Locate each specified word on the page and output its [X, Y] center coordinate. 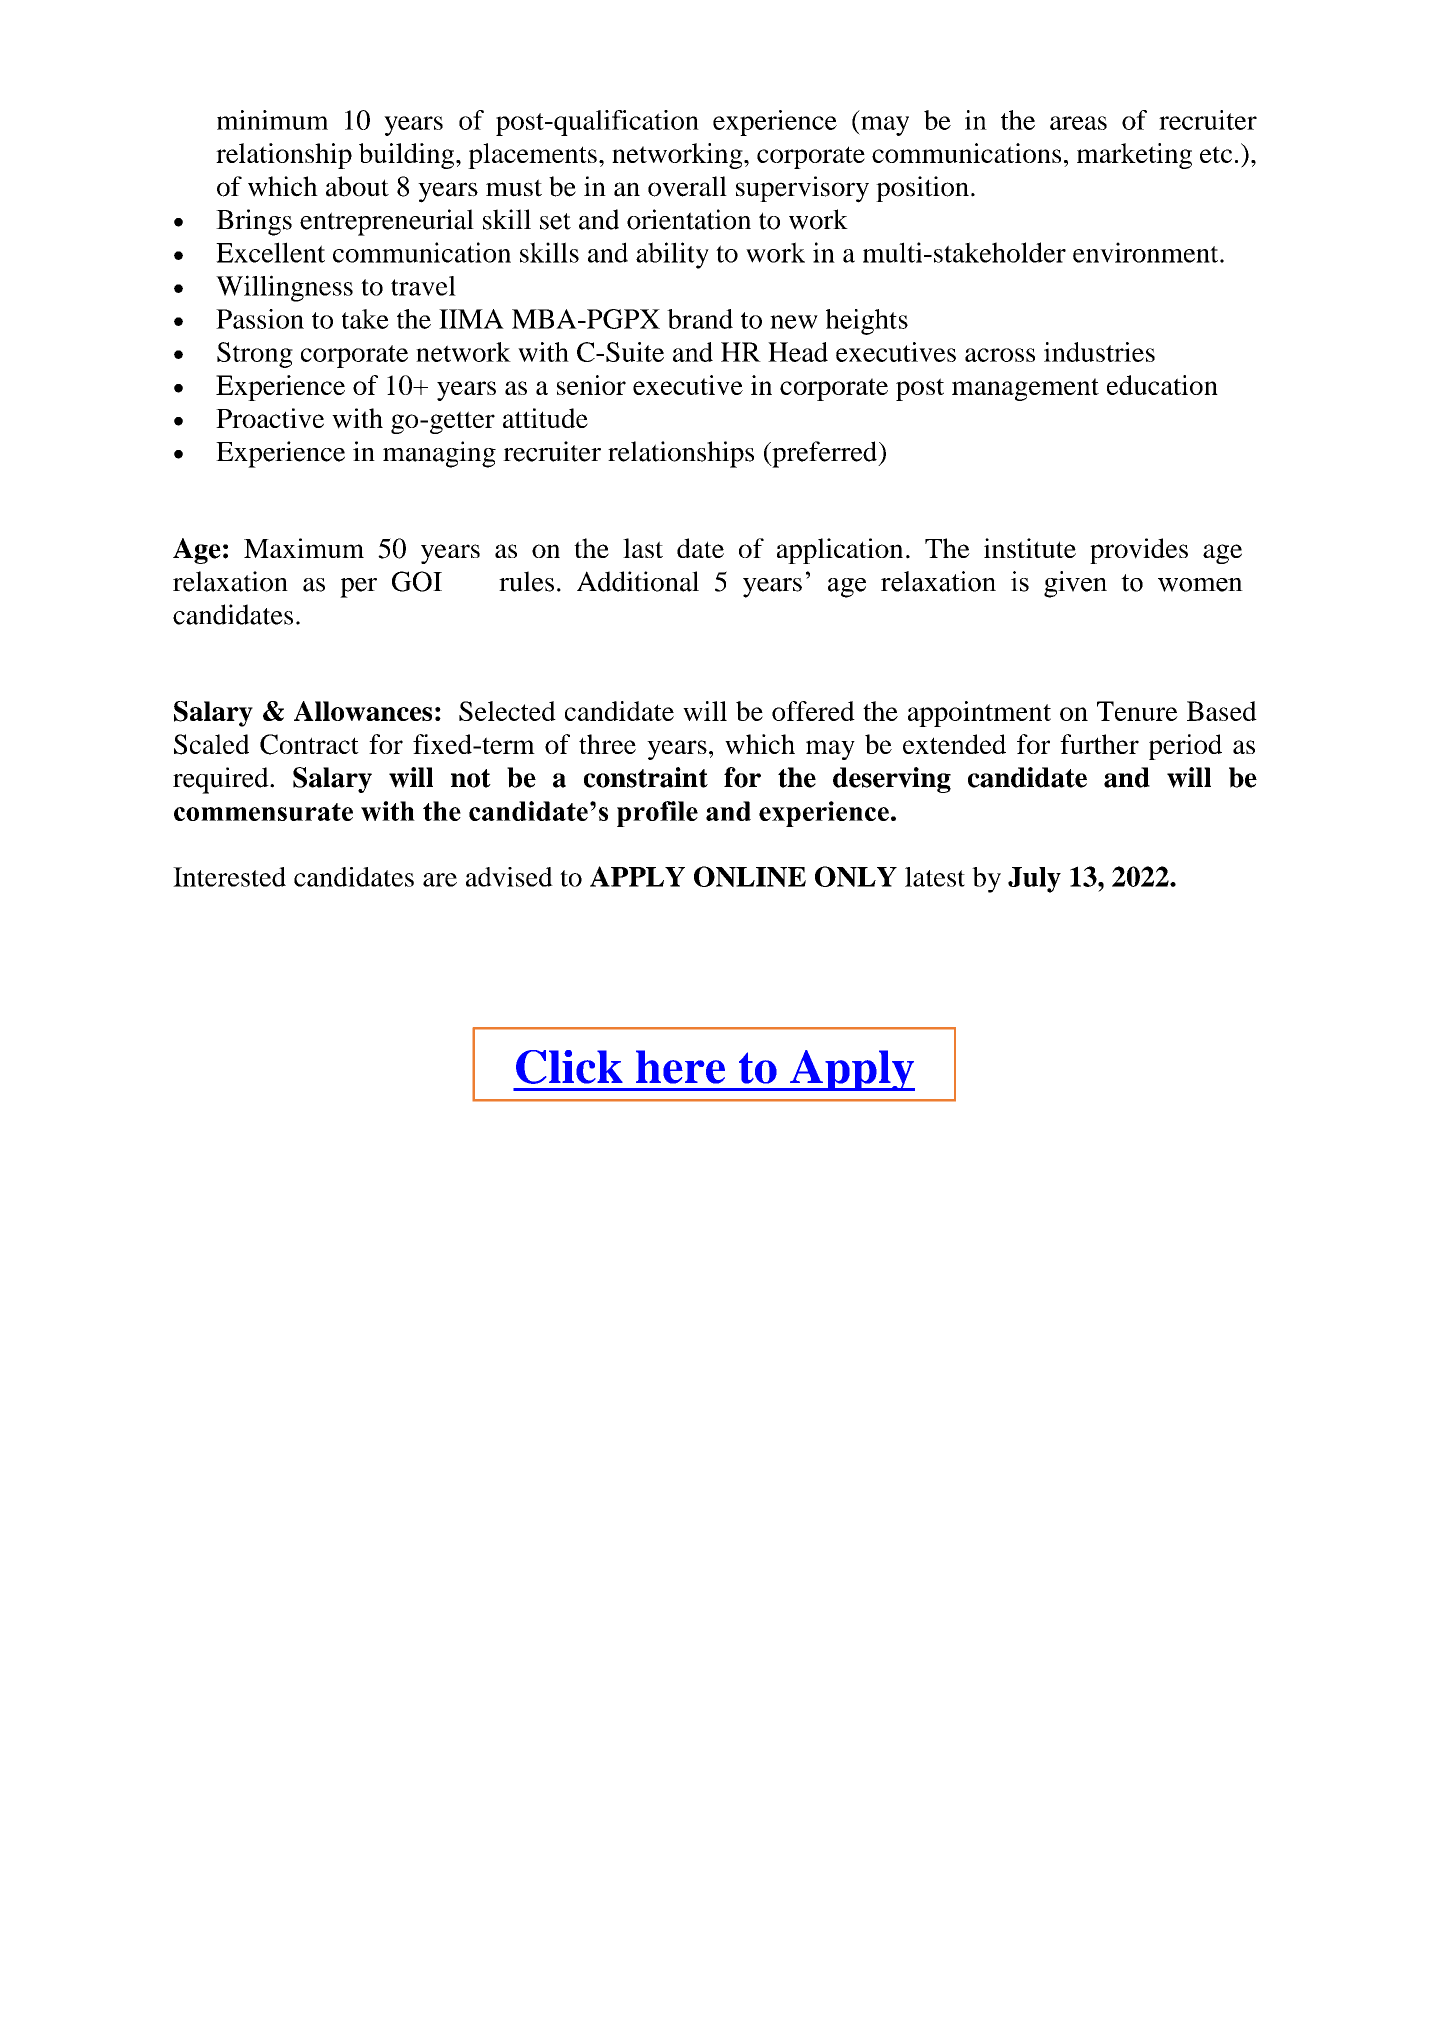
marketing [1134, 156]
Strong [255, 355]
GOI [417, 581]
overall [687, 186]
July [1034, 880]
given [1075, 584]
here [680, 1067]
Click [569, 1067]
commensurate [263, 812]
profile [657, 814]
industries [1099, 352]
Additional [638, 581]
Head [798, 352]
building [408, 156]
